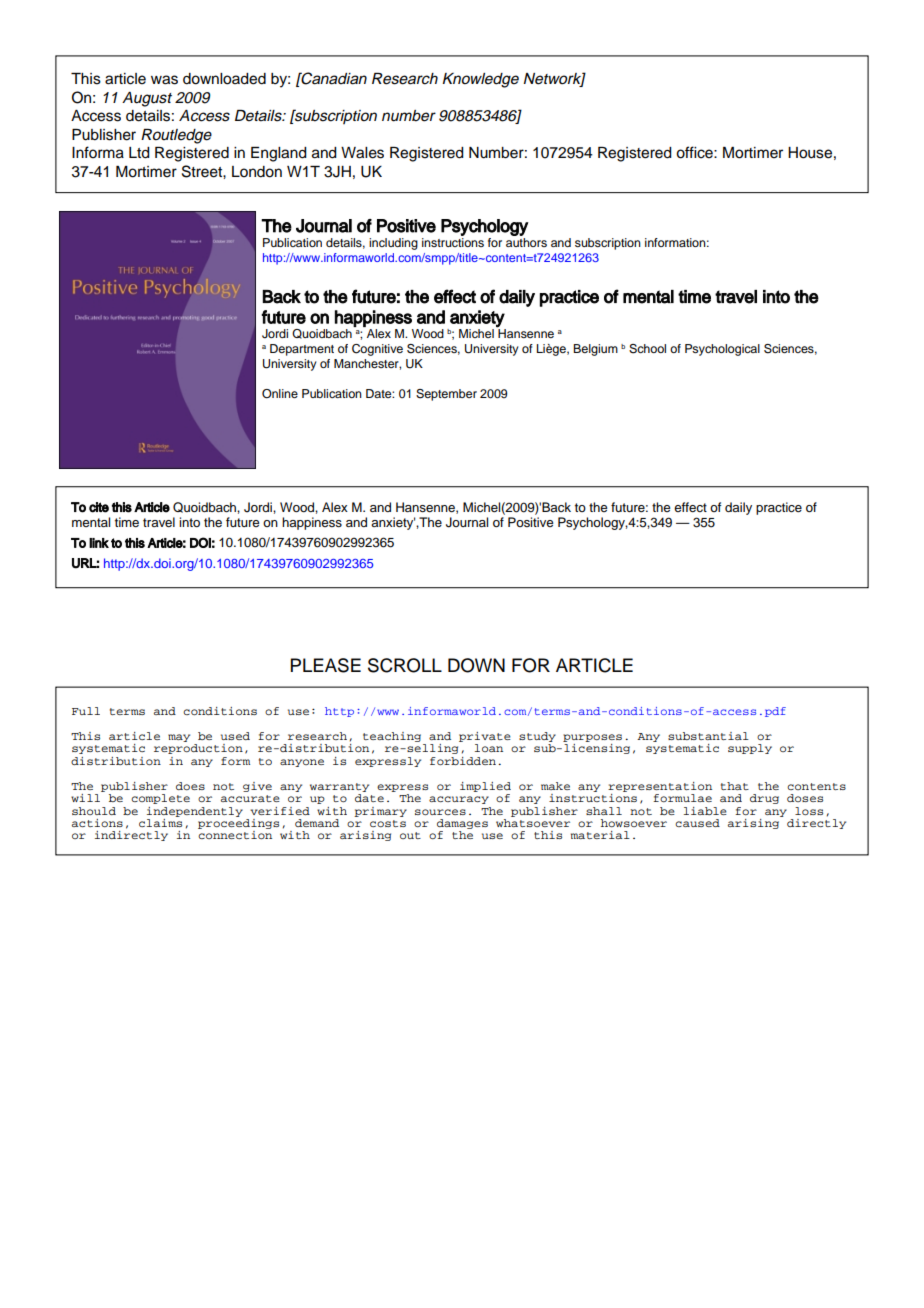  I want to click on Psychological, so click(722, 350).
